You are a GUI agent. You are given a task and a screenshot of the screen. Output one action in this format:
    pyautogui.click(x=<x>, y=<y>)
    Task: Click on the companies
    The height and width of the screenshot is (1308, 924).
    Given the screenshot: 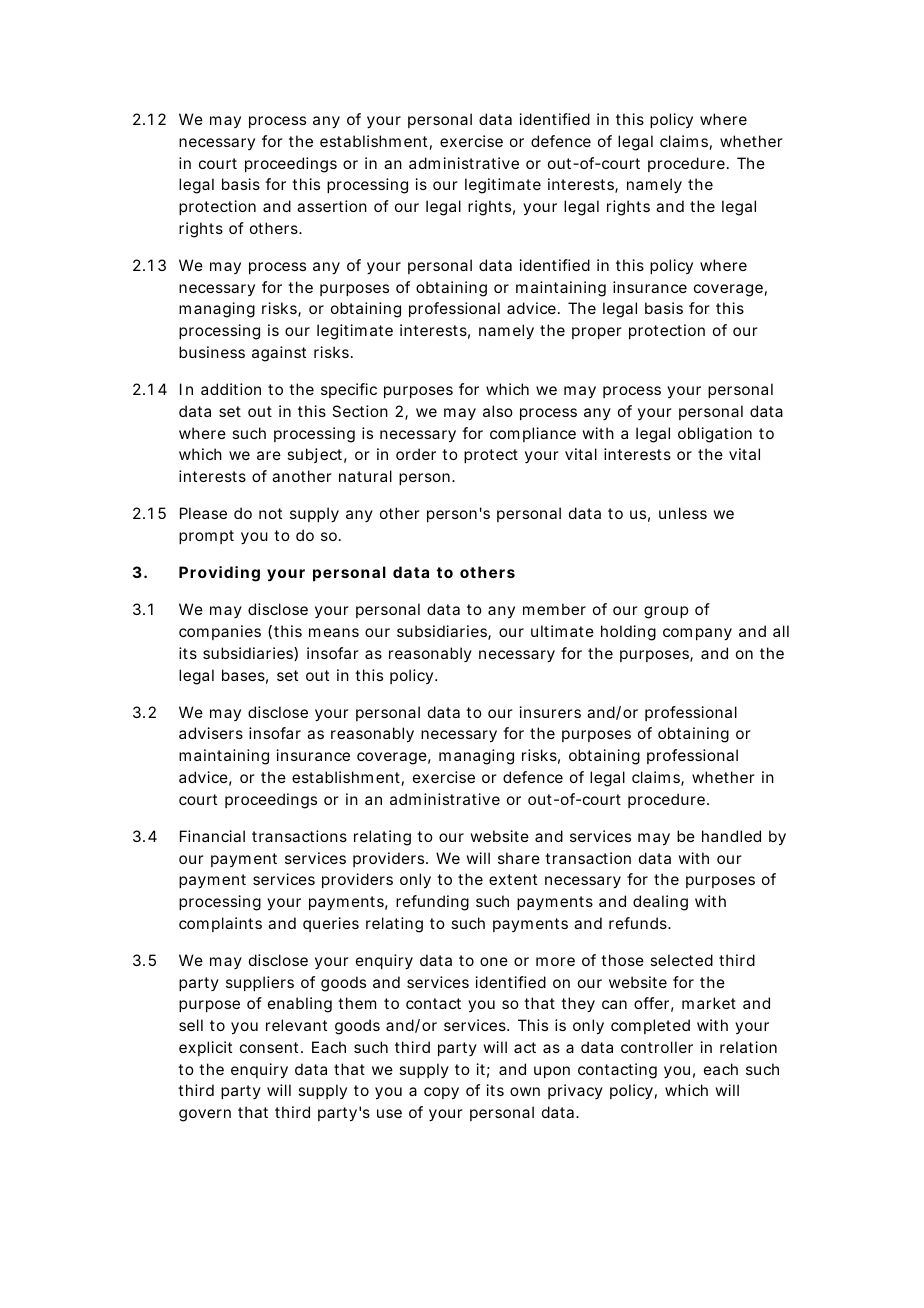 What is the action you would take?
    pyautogui.click(x=220, y=632)
